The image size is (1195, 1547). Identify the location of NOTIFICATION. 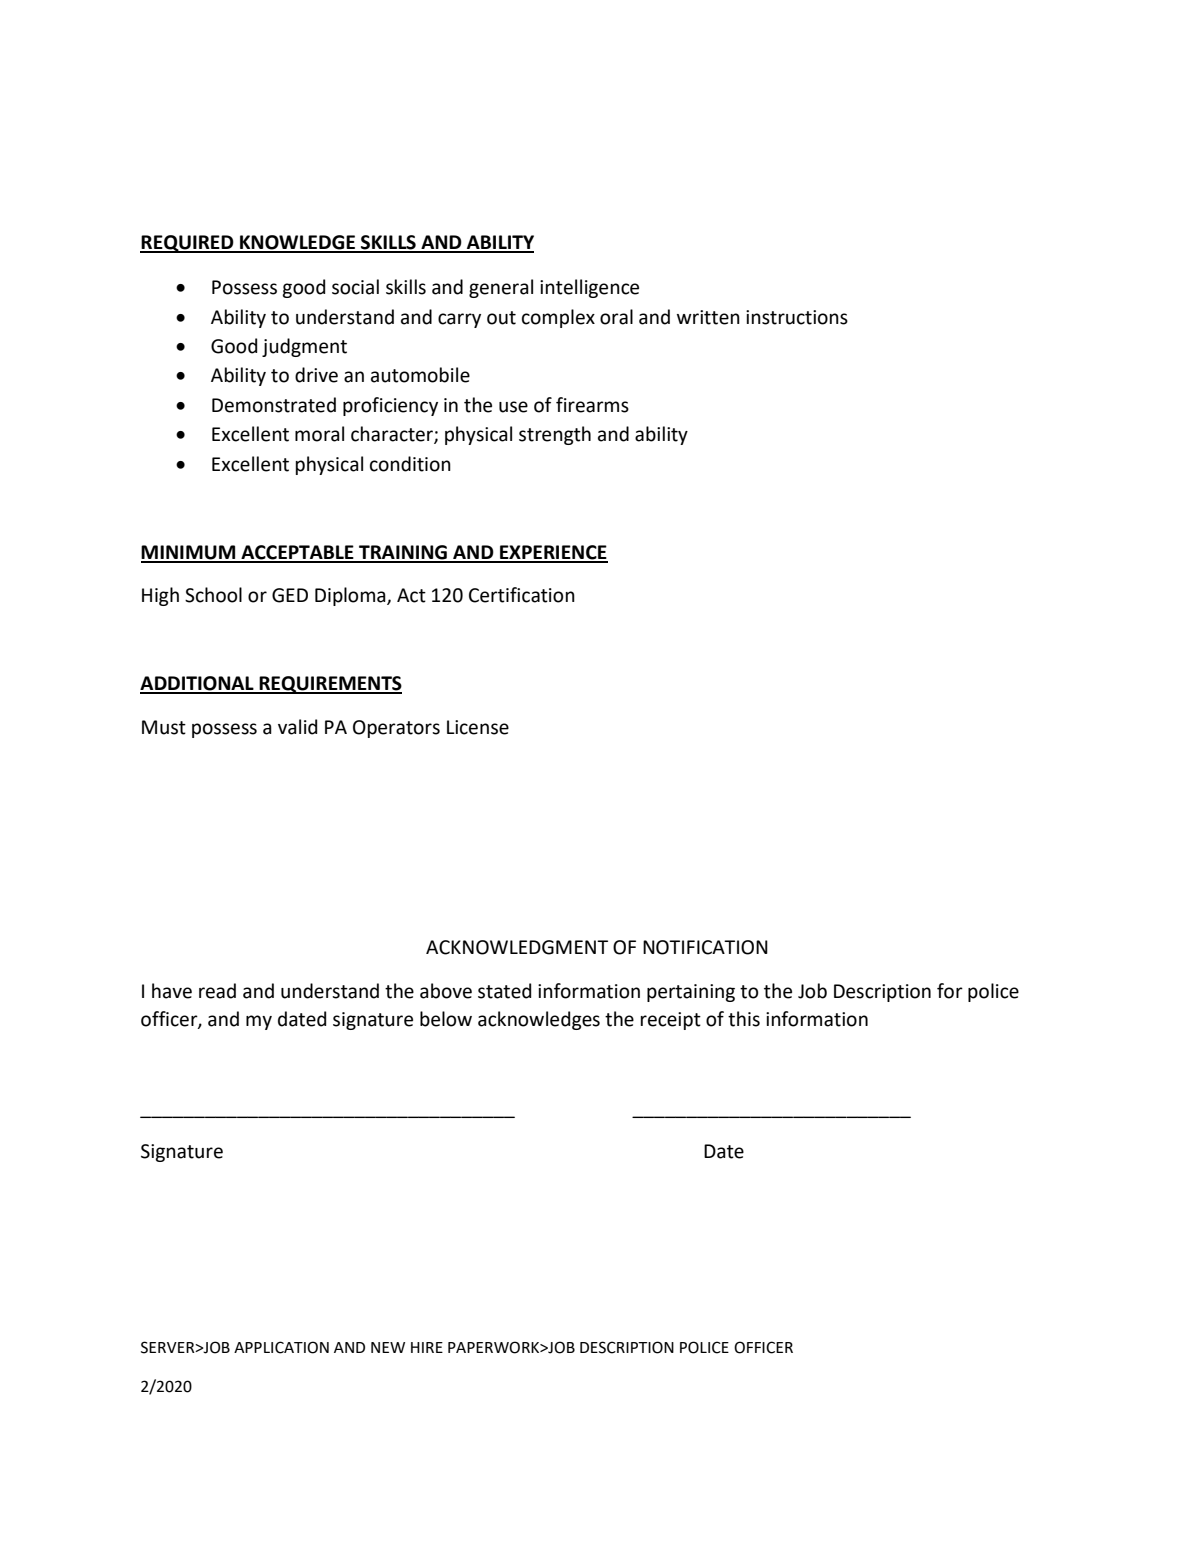
(705, 947).
